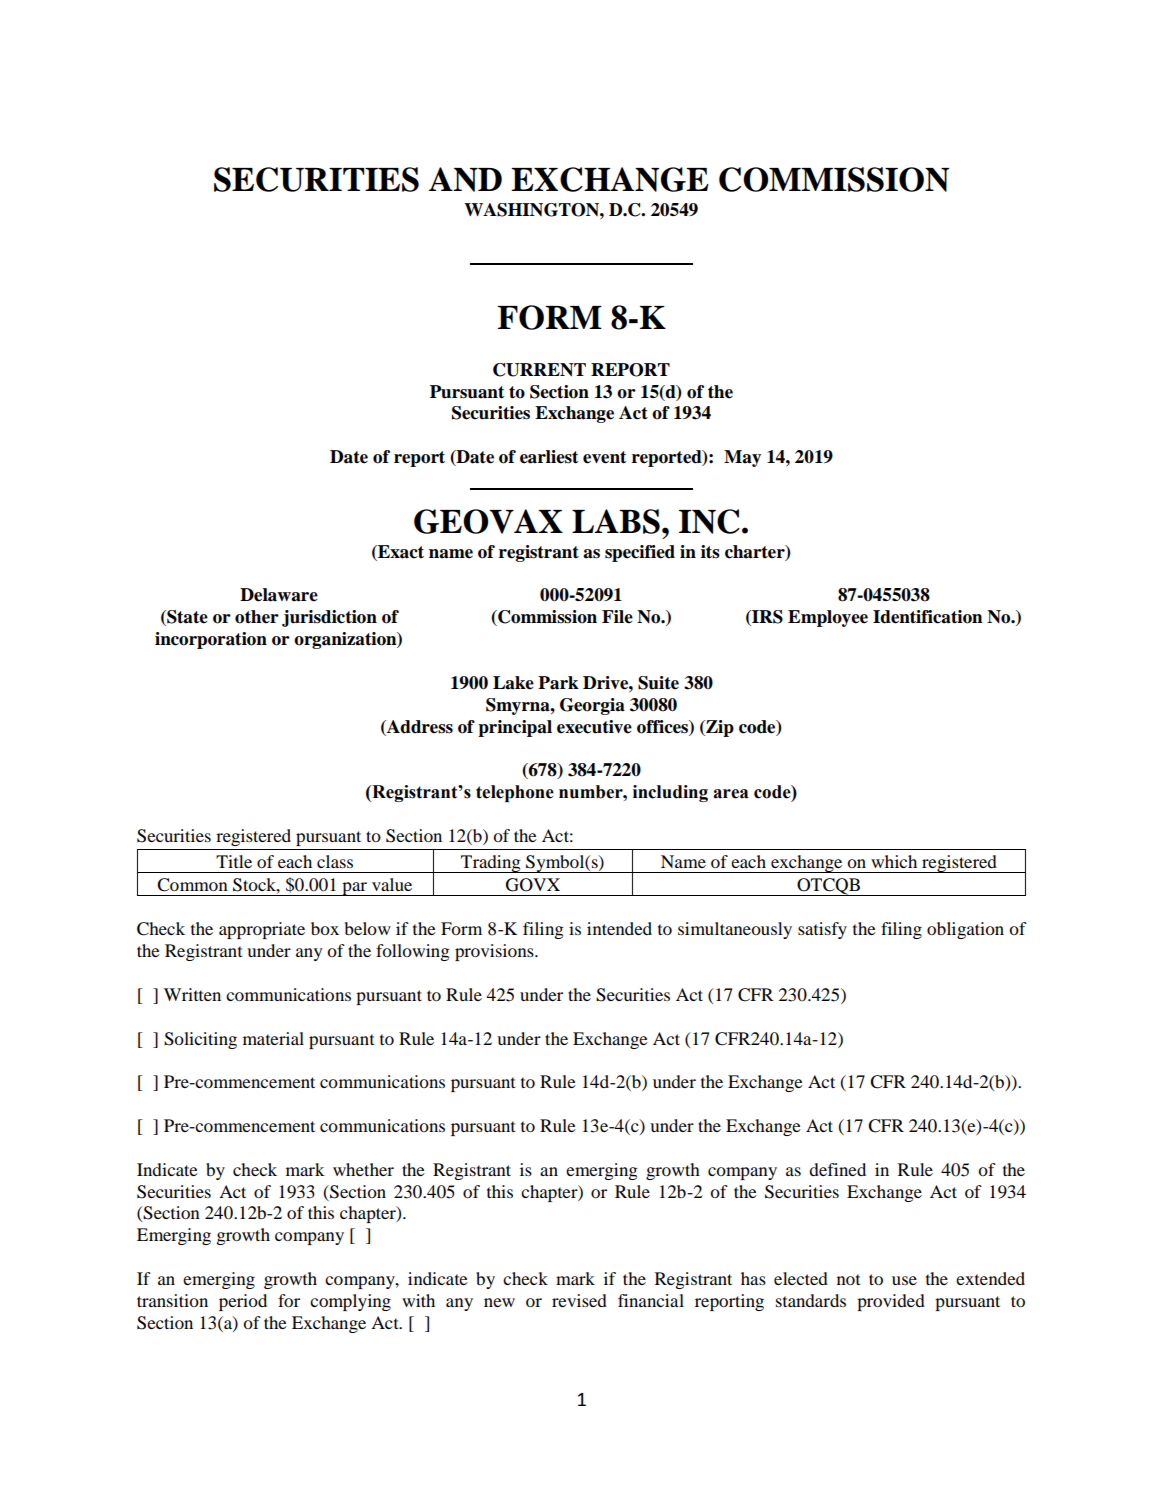  What do you see at coordinates (604, 457) in the image?
I see `event` at bounding box center [604, 457].
